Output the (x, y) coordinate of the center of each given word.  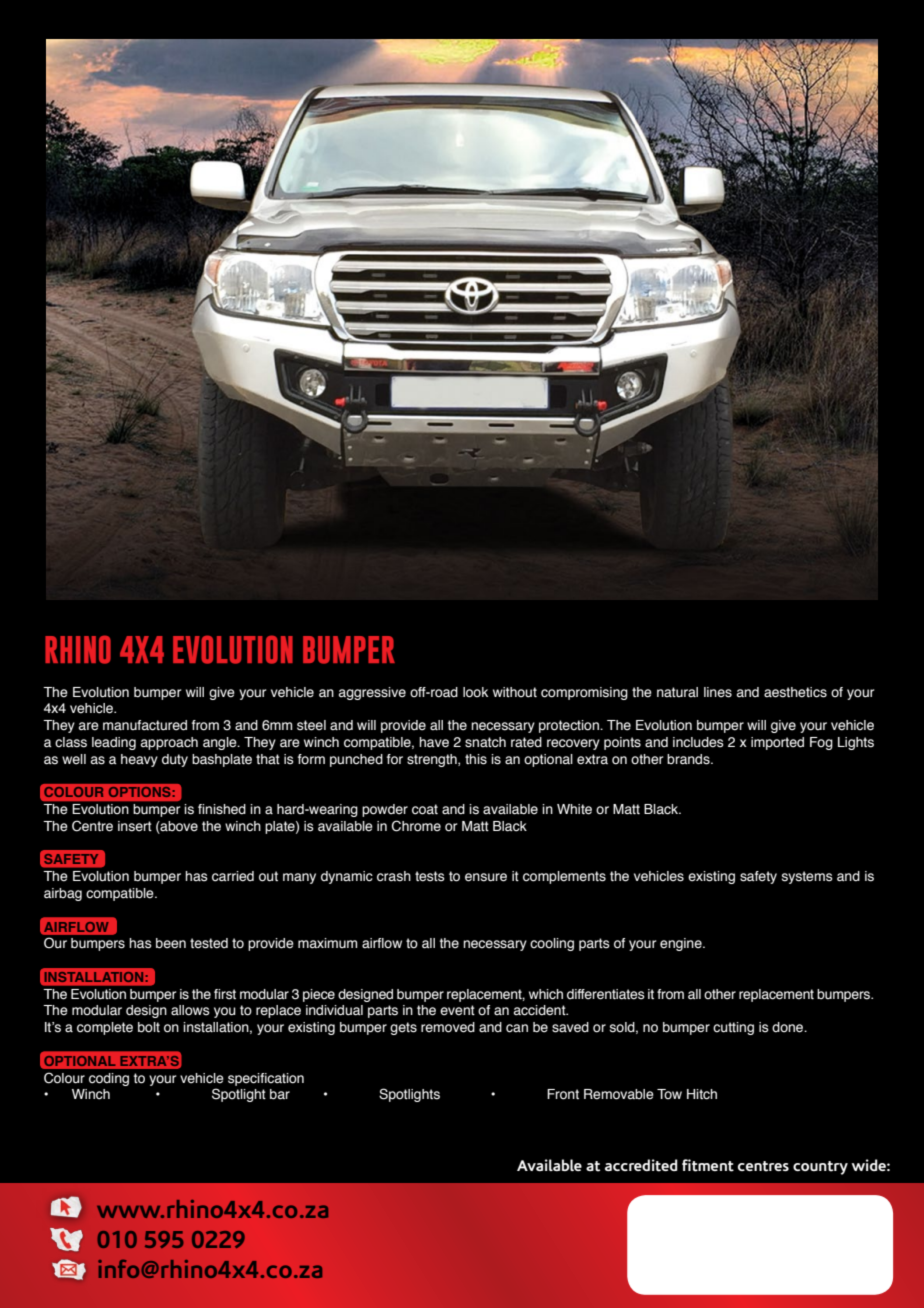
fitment (708, 1165)
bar (280, 1094)
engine (682, 944)
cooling (552, 944)
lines (718, 692)
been (171, 943)
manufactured (145, 725)
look (475, 692)
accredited (641, 1165)
